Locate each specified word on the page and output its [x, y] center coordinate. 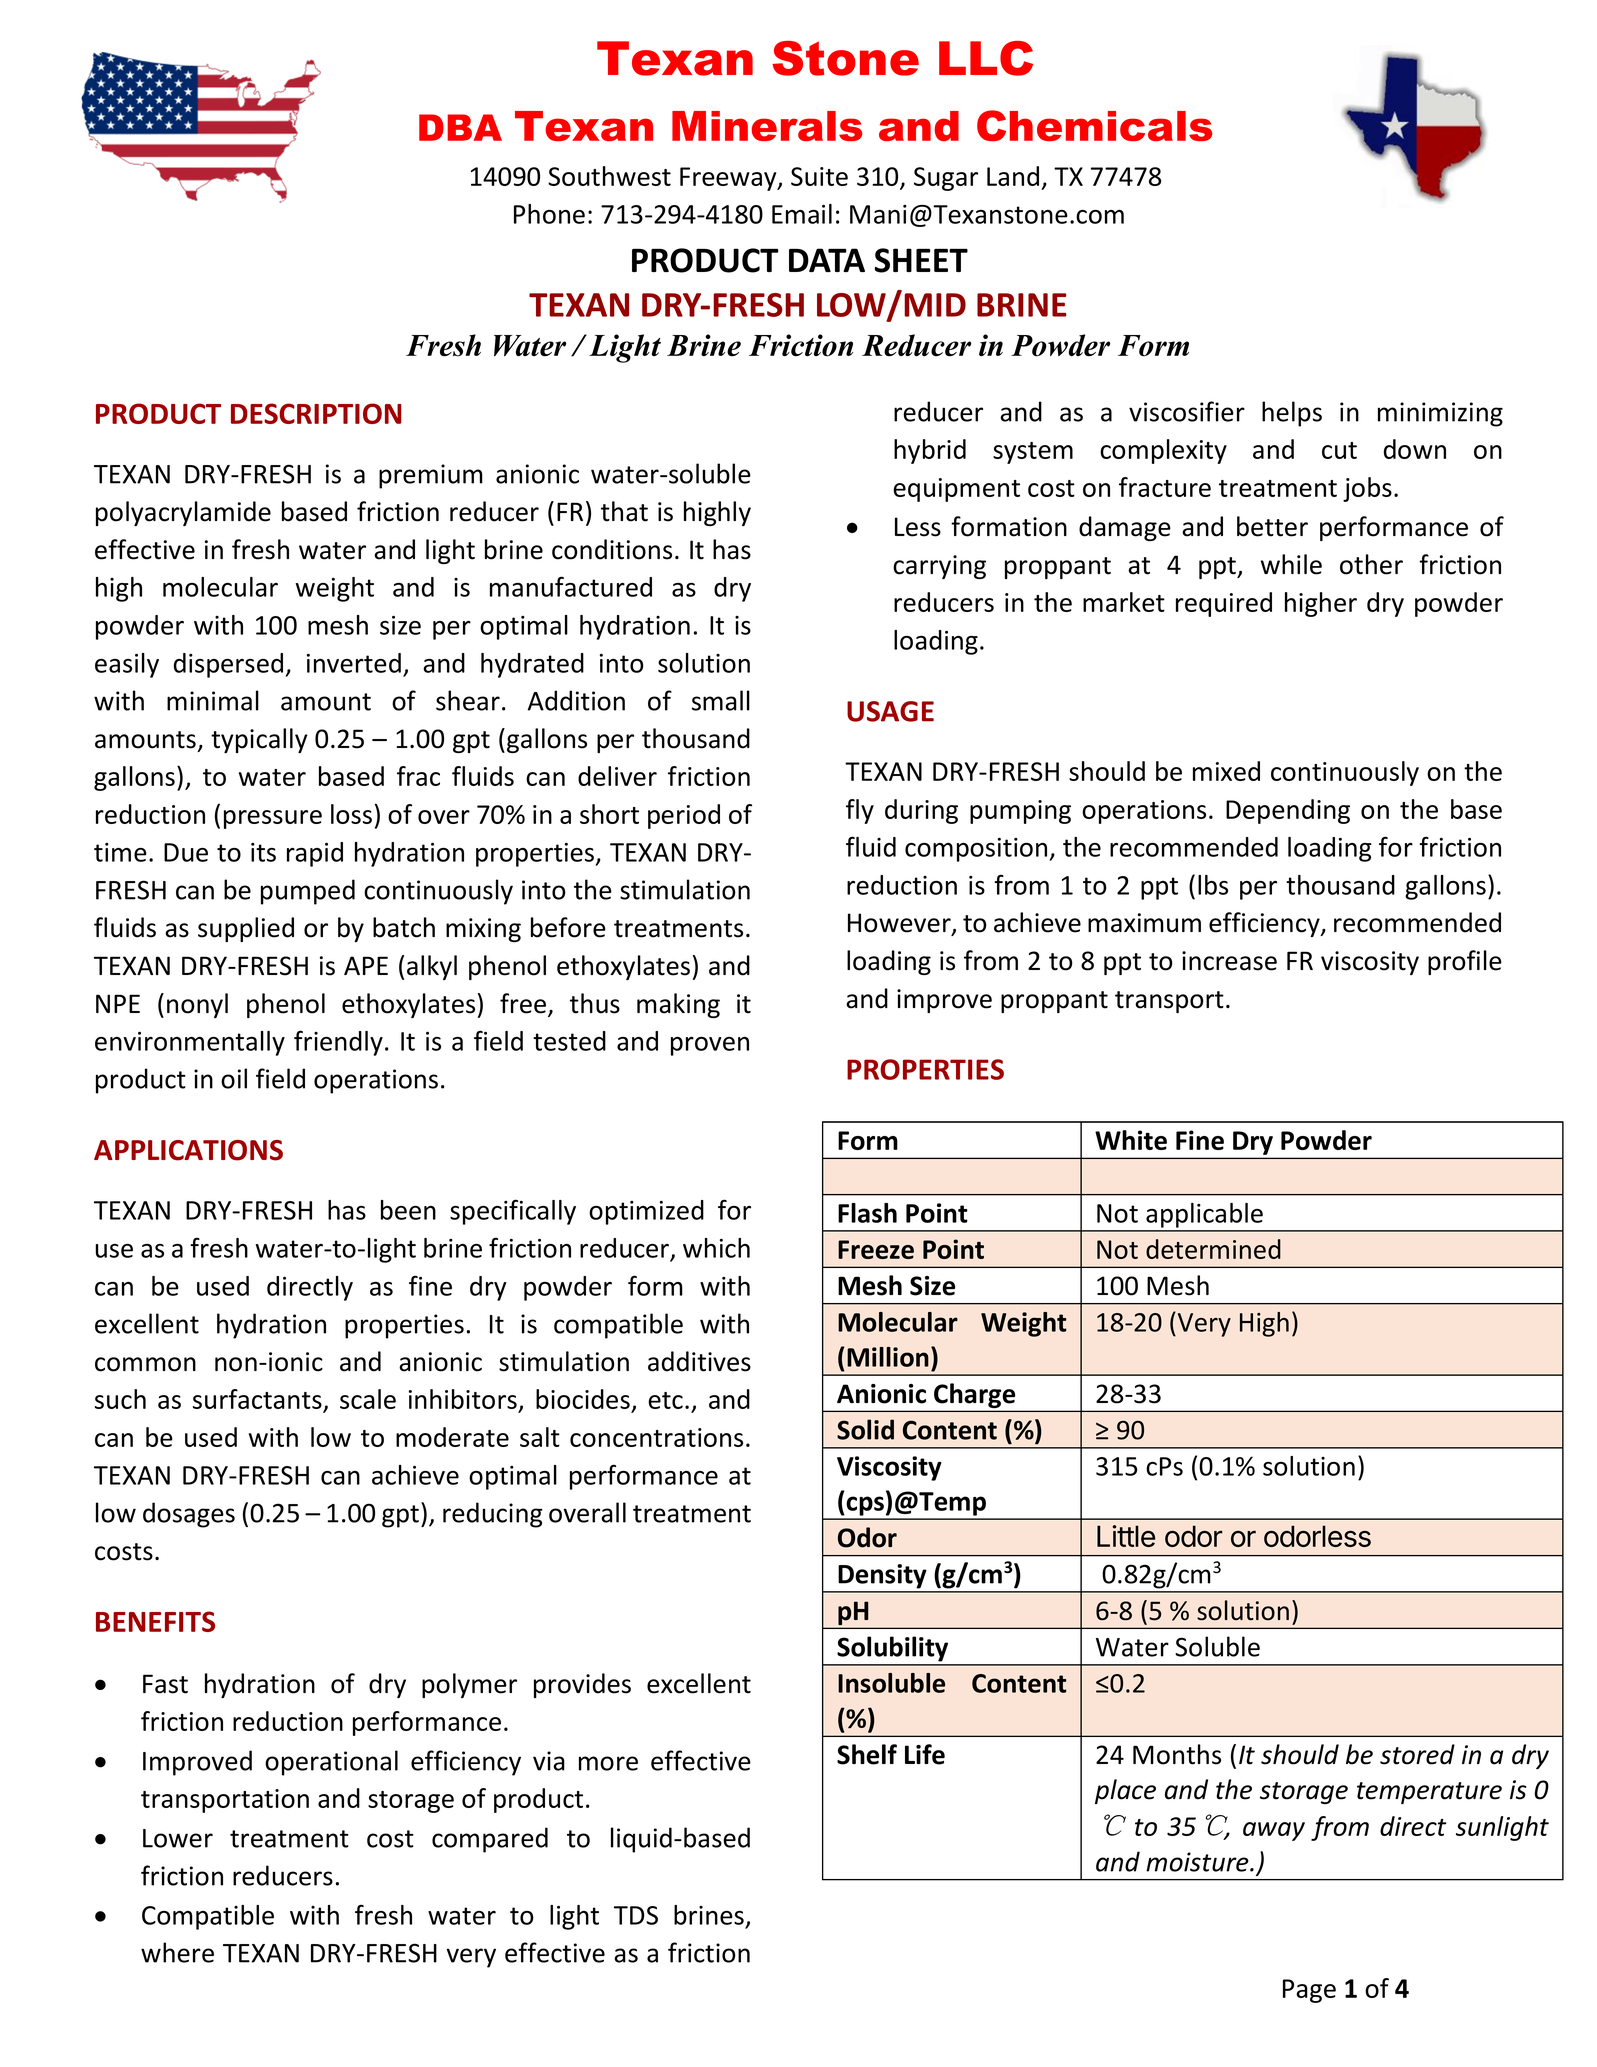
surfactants [258, 1400]
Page [1309, 1991]
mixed [1226, 771]
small [721, 700]
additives [699, 1361]
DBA [460, 127]
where [177, 1952]
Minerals [767, 126]
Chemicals [1094, 125]
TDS [636, 1915]
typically [259, 740]
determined [1213, 1249]
